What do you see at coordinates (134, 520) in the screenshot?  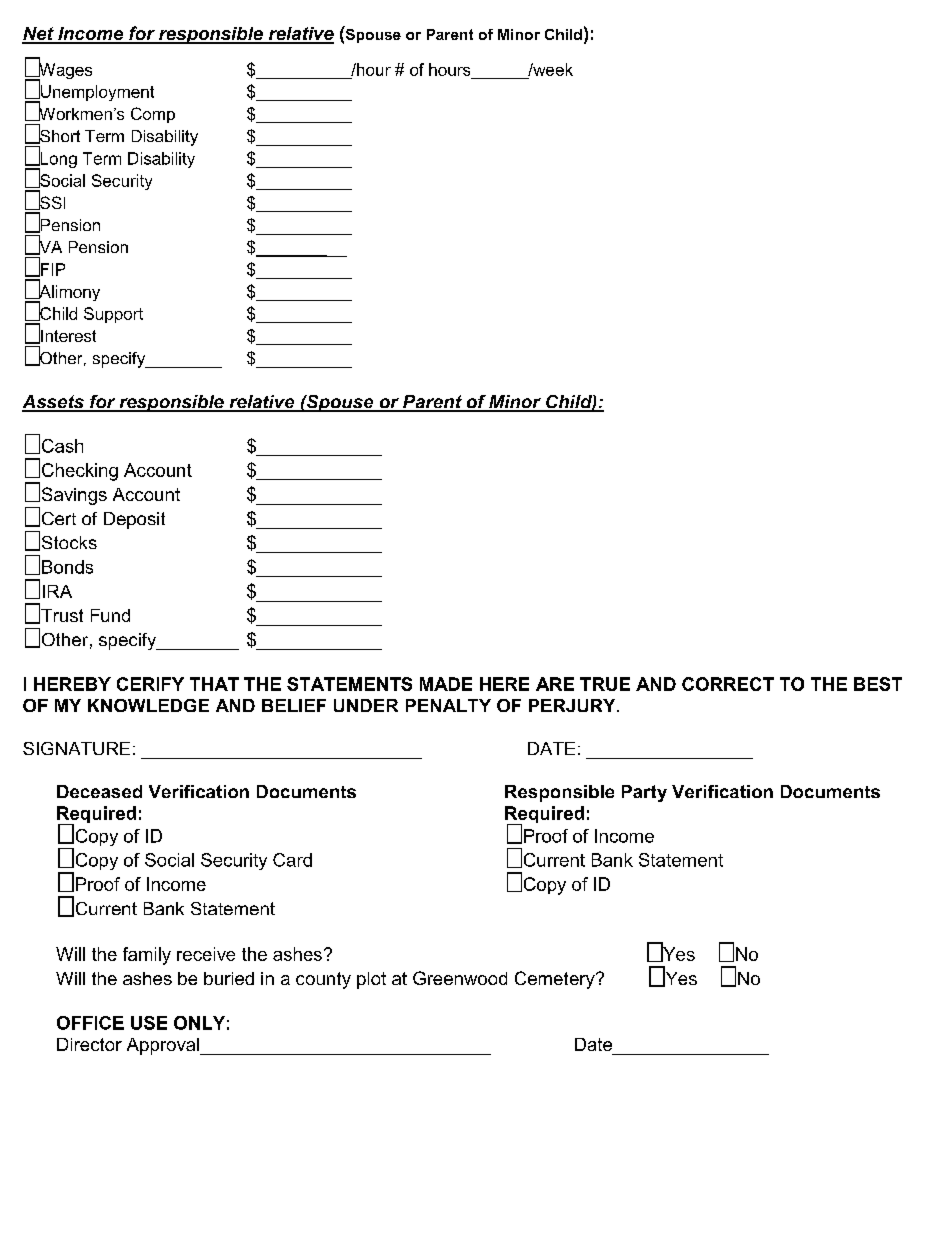 I see `Deposit` at bounding box center [134, 520].
